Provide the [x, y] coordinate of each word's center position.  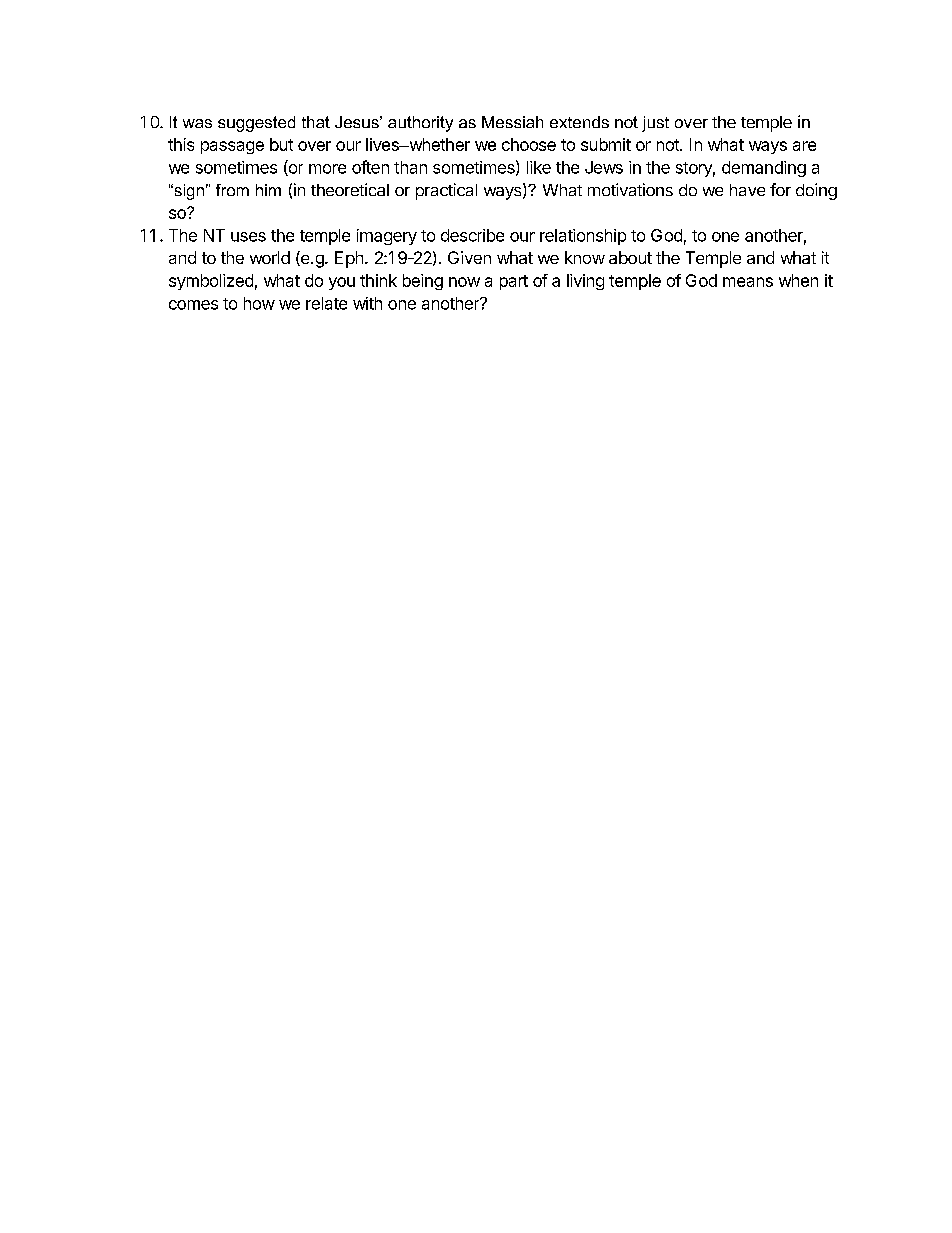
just [655, 124]
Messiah [512, 122]
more [327, 169]
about [630, 257]
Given [469, 257]
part [514, 282]
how [259, 303]
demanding [764, 169]
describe [472, 235]
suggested [256, 124]
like [539, 167]
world [270, 257]
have [747, 190]
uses [248, 237]
